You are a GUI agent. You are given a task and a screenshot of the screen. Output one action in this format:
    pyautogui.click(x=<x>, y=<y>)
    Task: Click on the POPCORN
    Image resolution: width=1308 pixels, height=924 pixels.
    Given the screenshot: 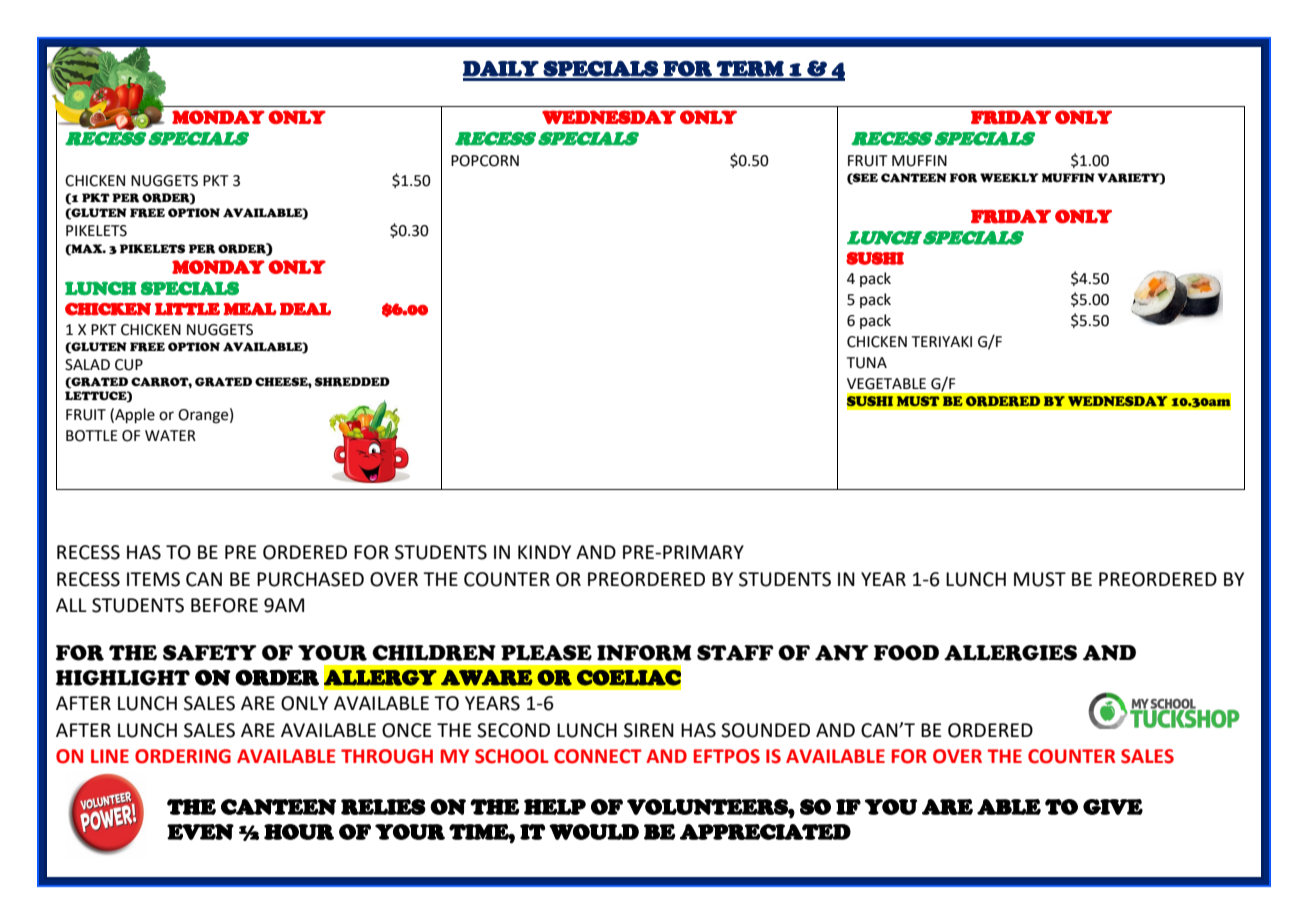 What is the action you would take?
    pyautogui.click(x=485, y=161)
